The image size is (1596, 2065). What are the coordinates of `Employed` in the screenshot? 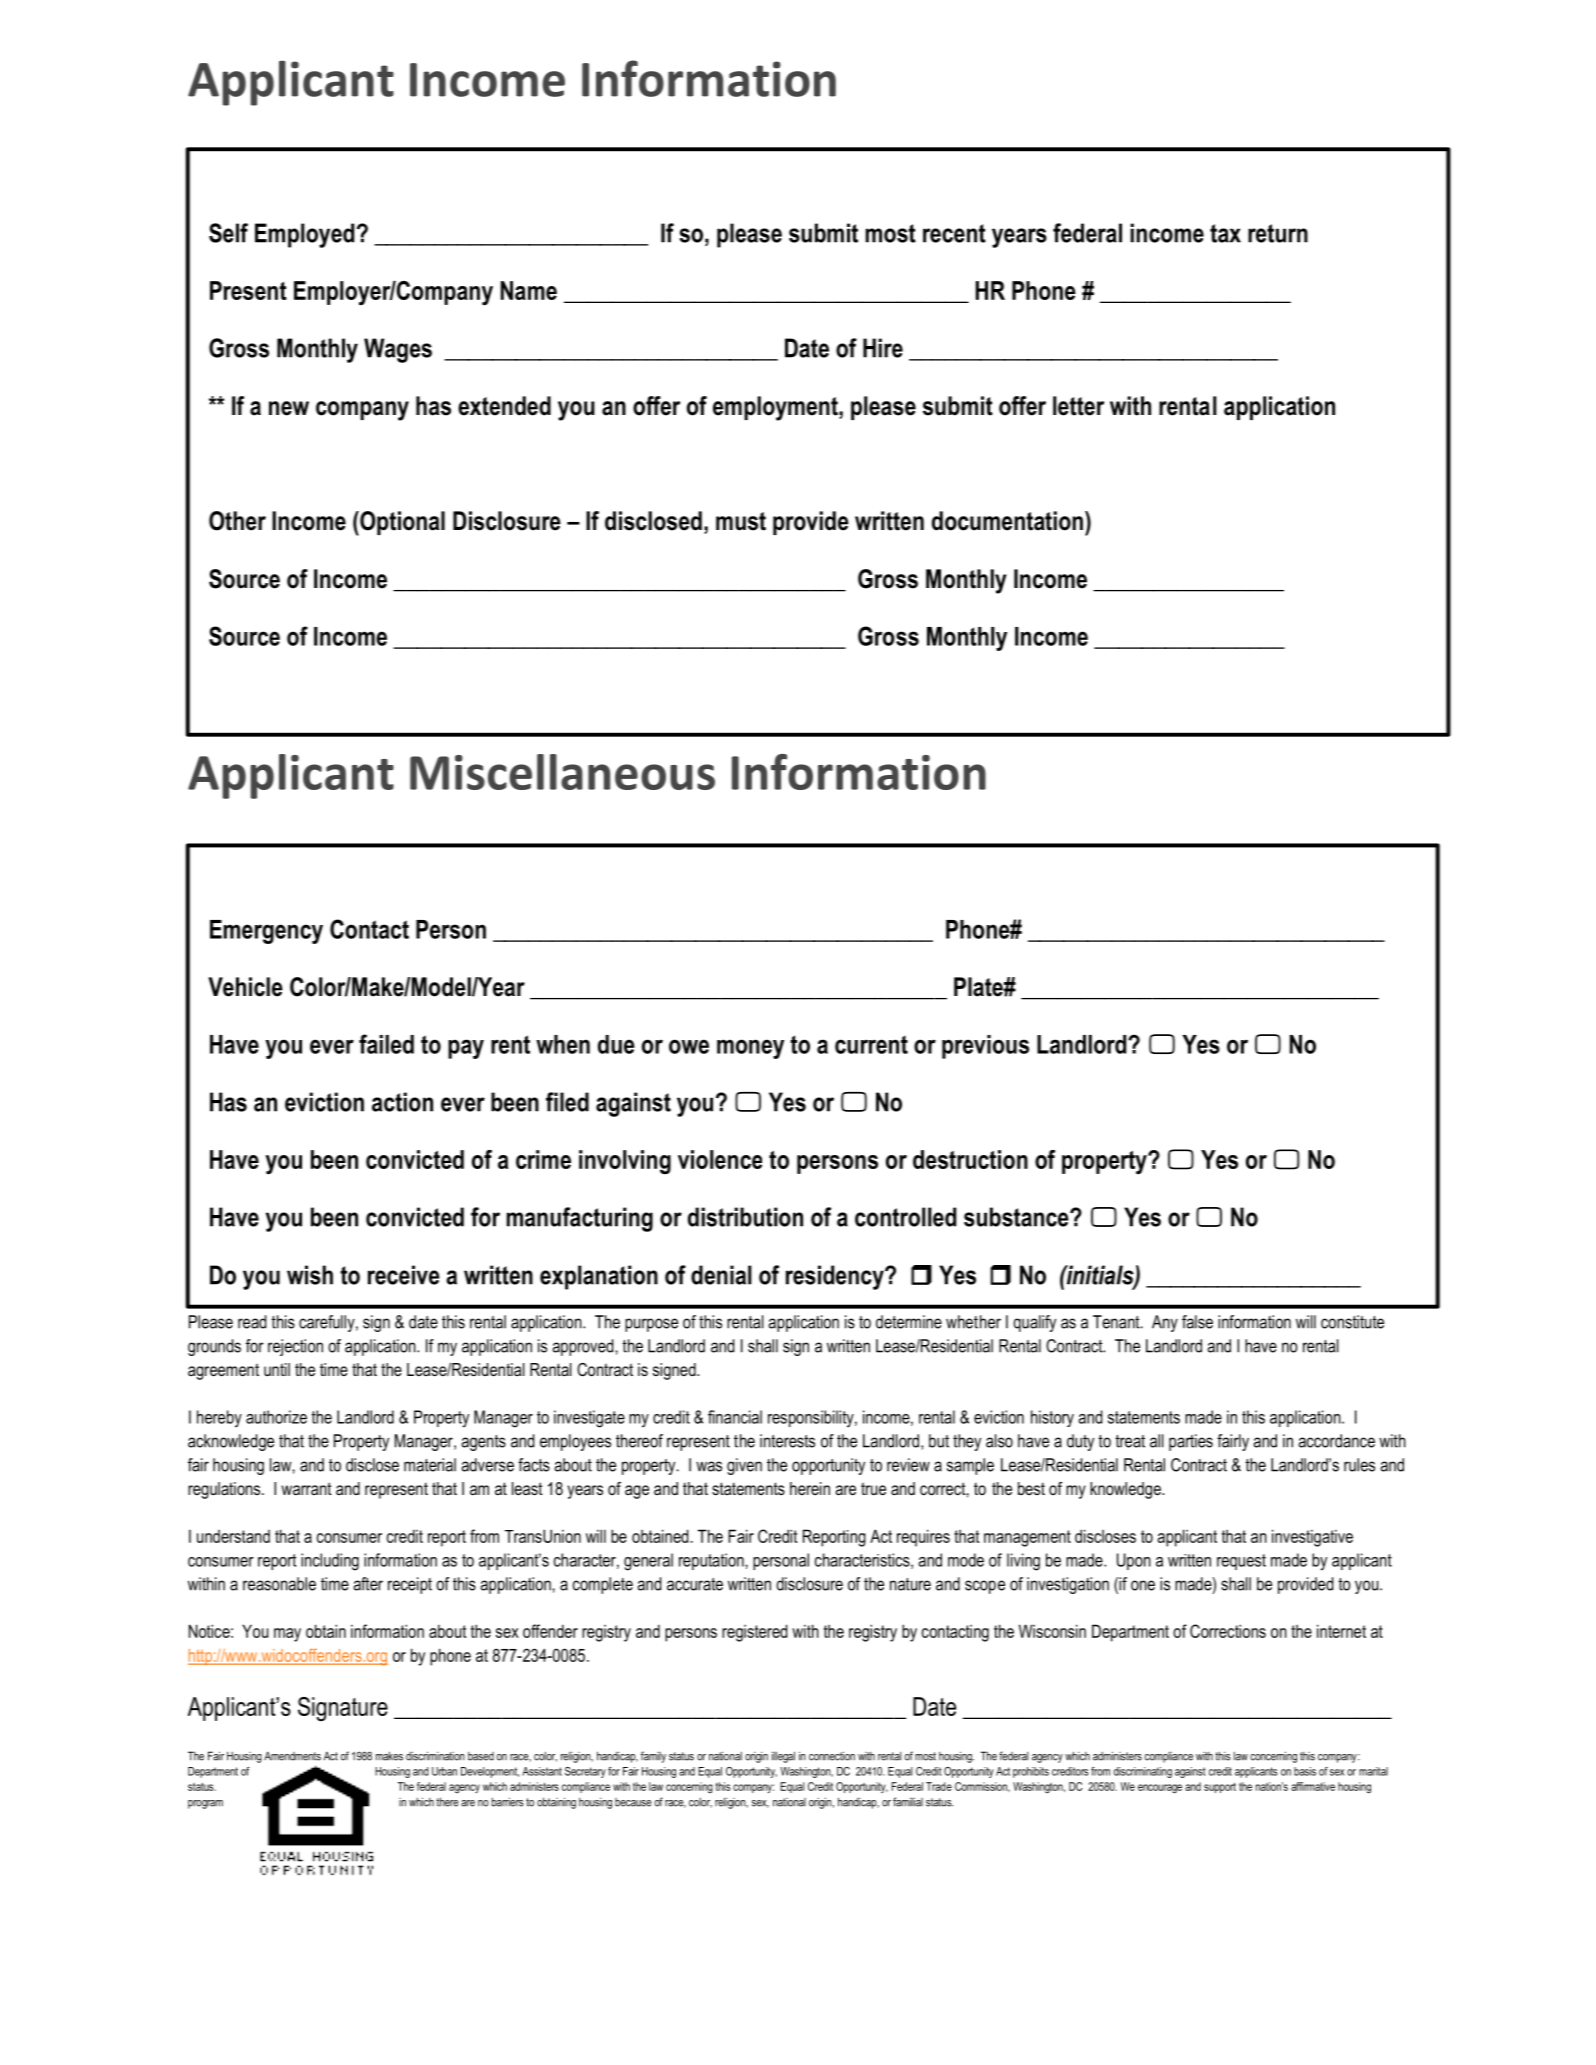 It's located at (304, 235).
